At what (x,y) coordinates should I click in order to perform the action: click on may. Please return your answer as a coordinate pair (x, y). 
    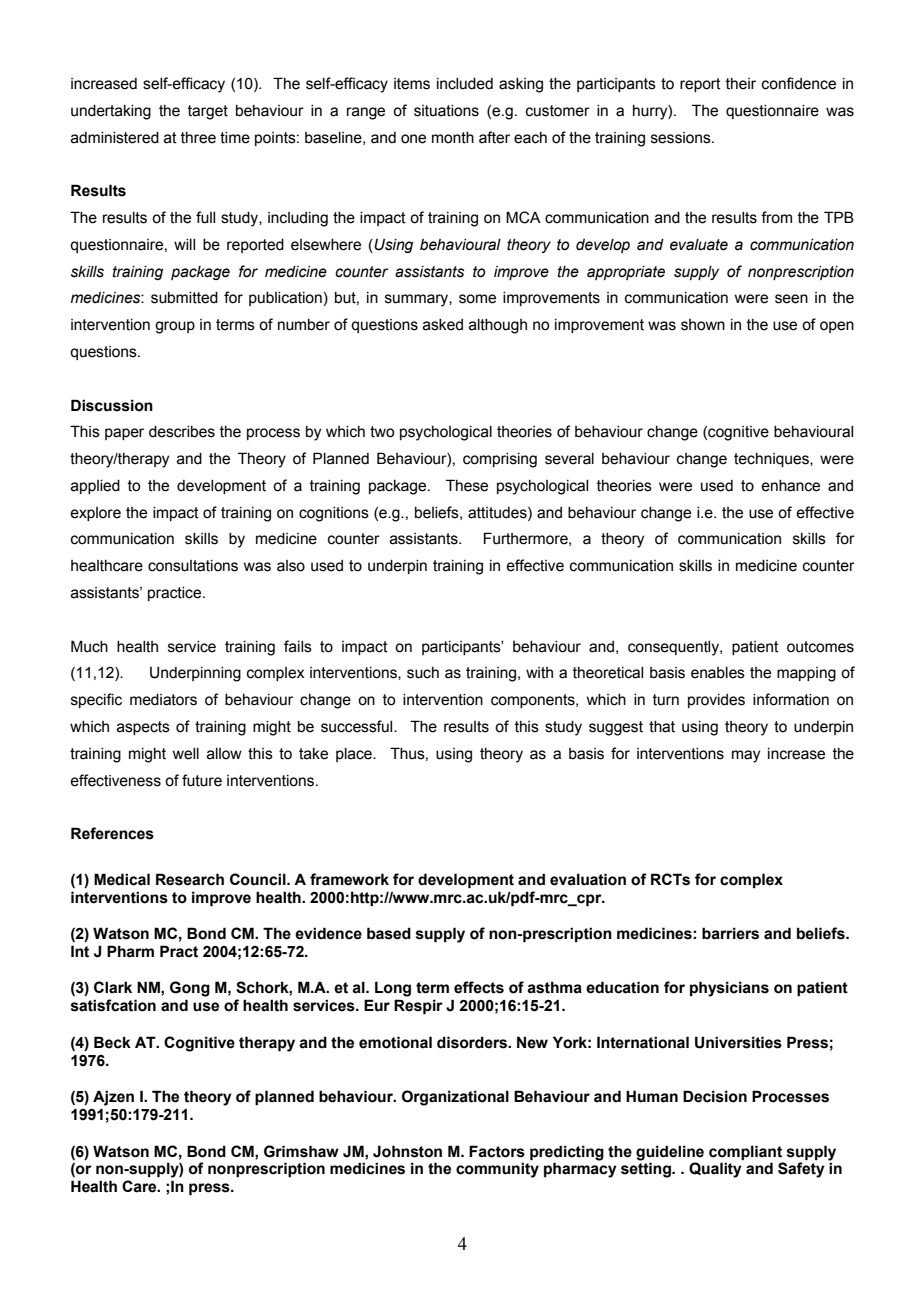
    Looking at the image, I should click on (746, 756).
